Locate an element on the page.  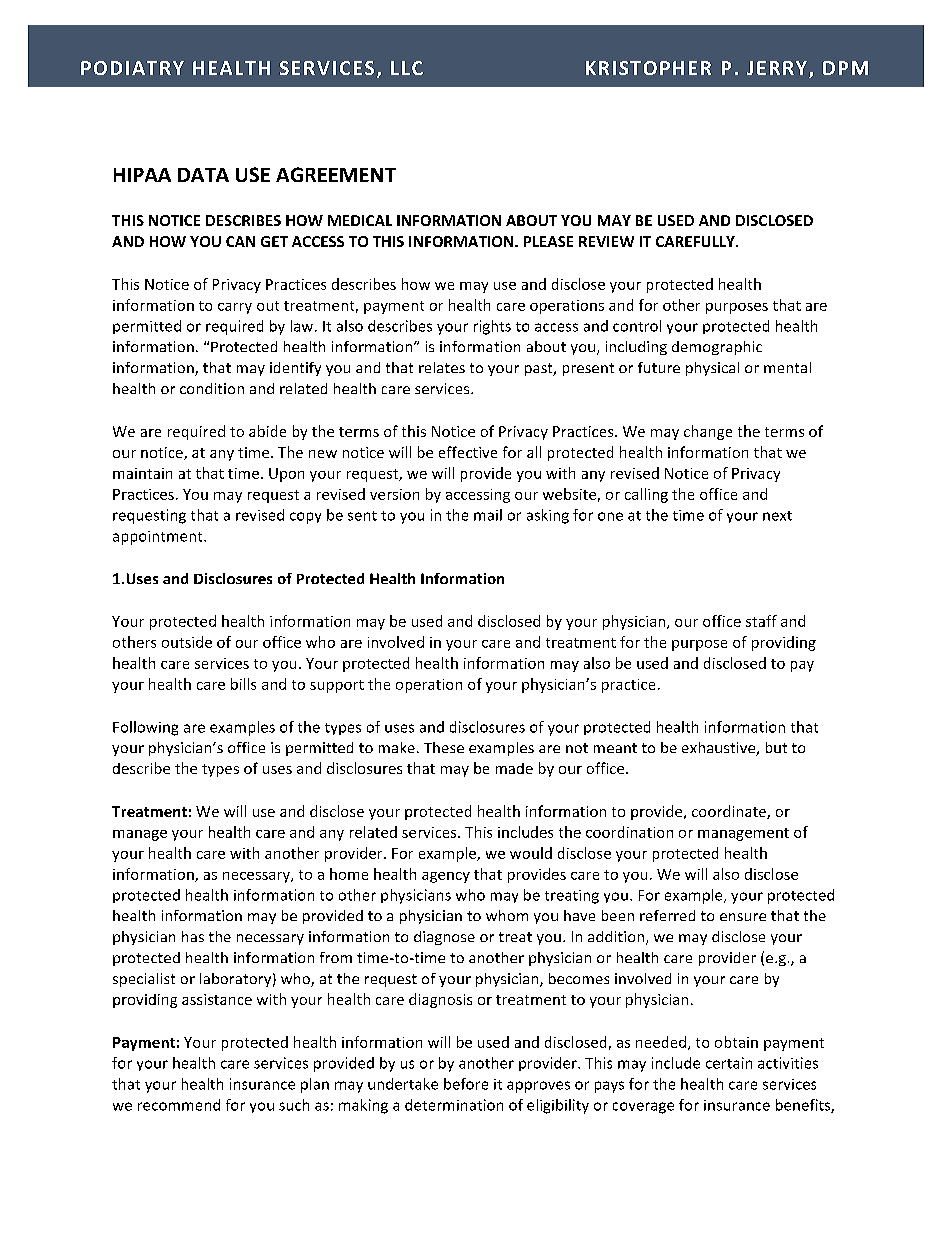
mail is located at coordinates (488, 515).
